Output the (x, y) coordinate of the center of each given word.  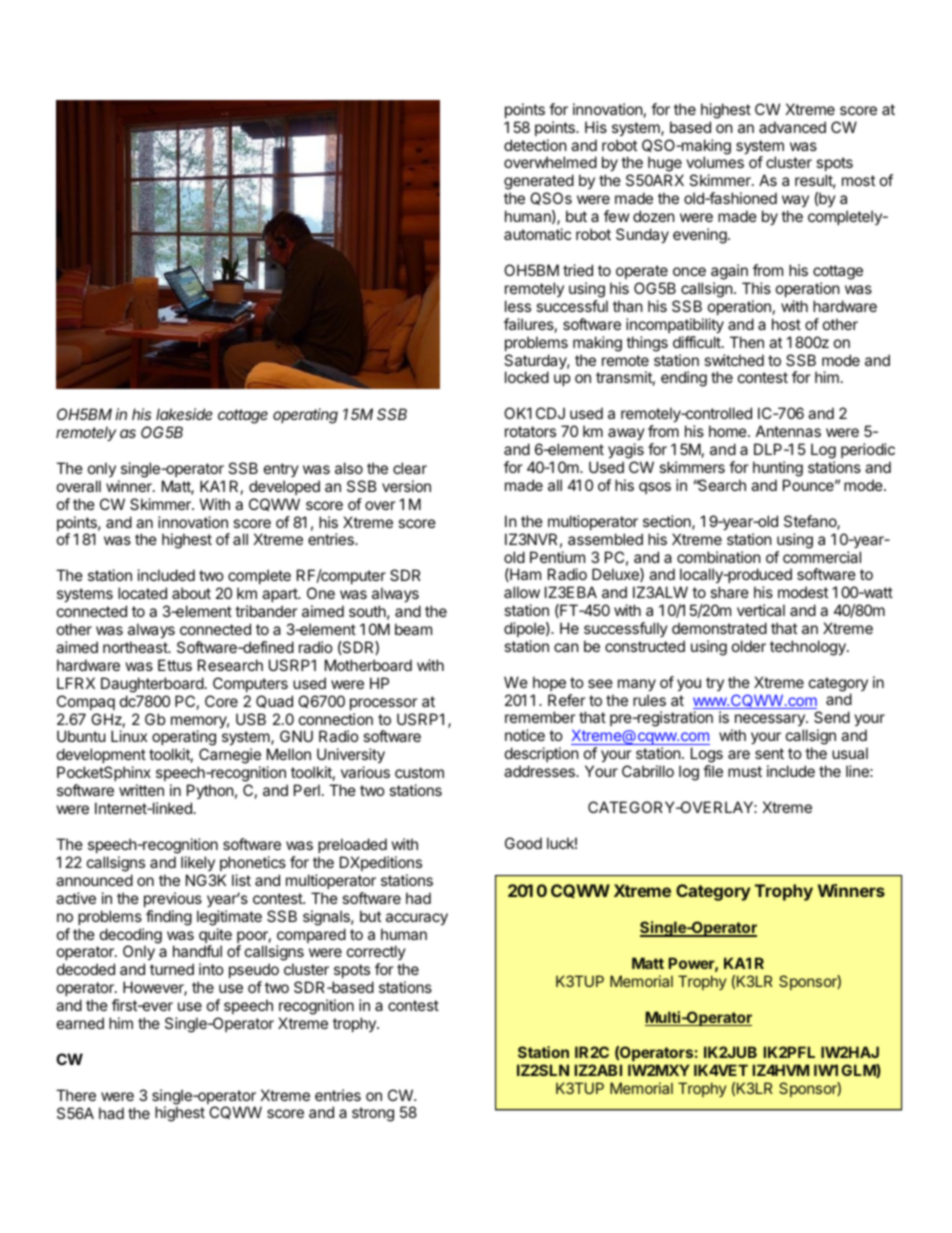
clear (410, 468)
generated (539, 183)
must (745, 771)
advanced (792, 127)
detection (535, 145)
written (141, 790)
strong (373, 1114)
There (76, 1095)
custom (419, 772)
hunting (778, 469)
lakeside (184, 414)
